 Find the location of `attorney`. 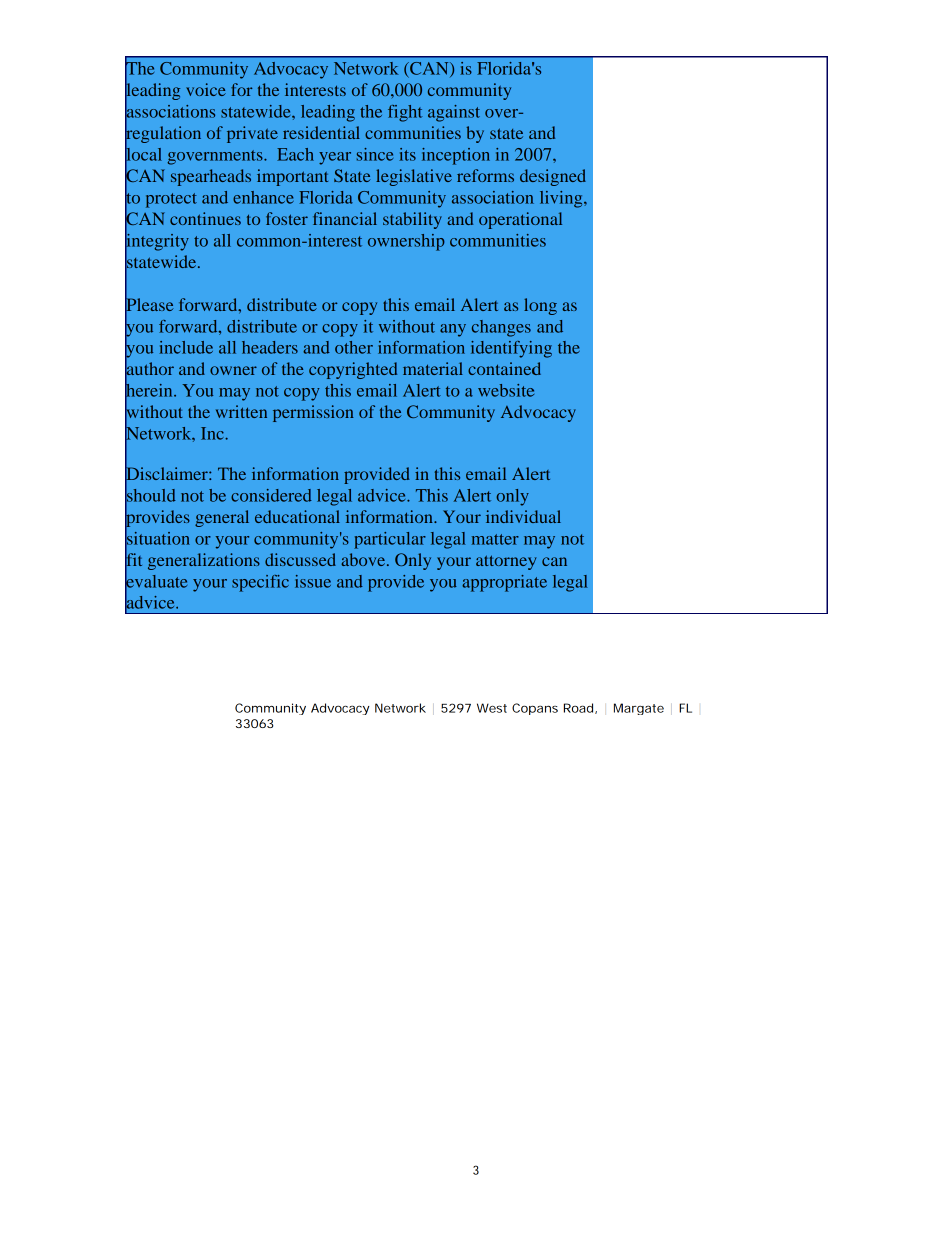

attorney is located at coordinates (506, 562).
